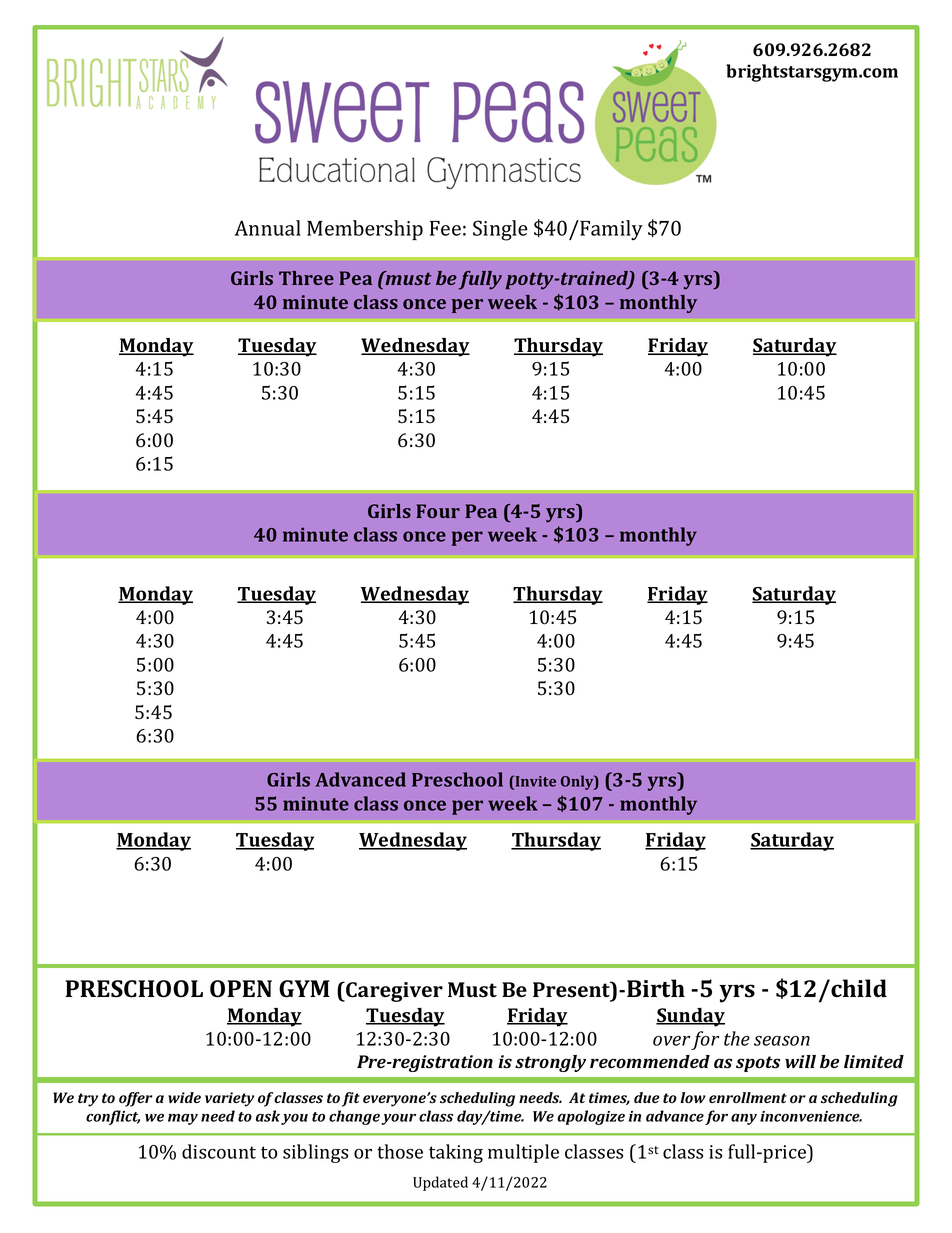 The height and width of the page is (1233, 952). Describe the element at coordinates (690, 1017) in the page. I see `Sunday` at that location.
